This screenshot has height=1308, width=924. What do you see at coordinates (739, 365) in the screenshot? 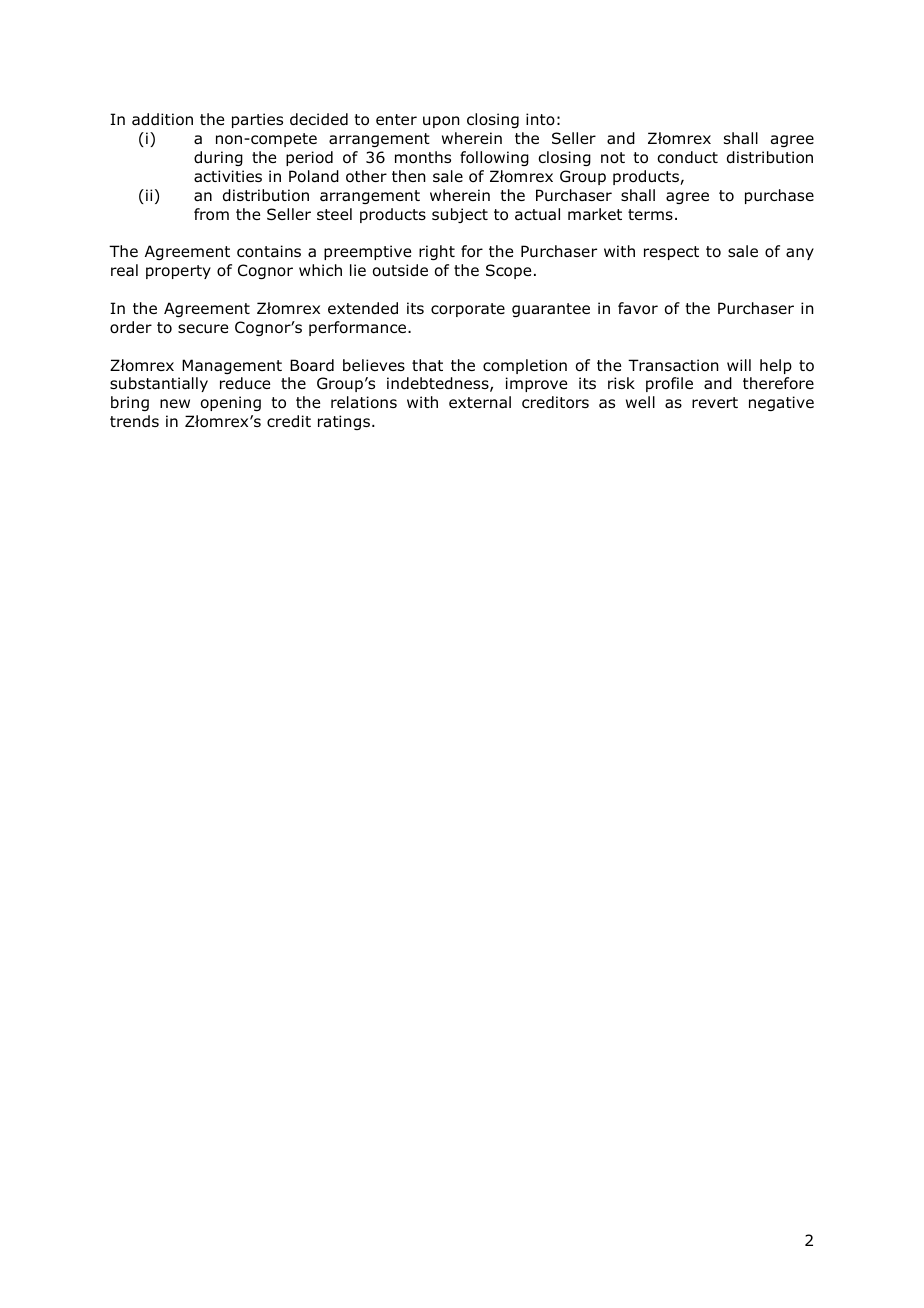
I see `will` at bounding box center [739, 365].
